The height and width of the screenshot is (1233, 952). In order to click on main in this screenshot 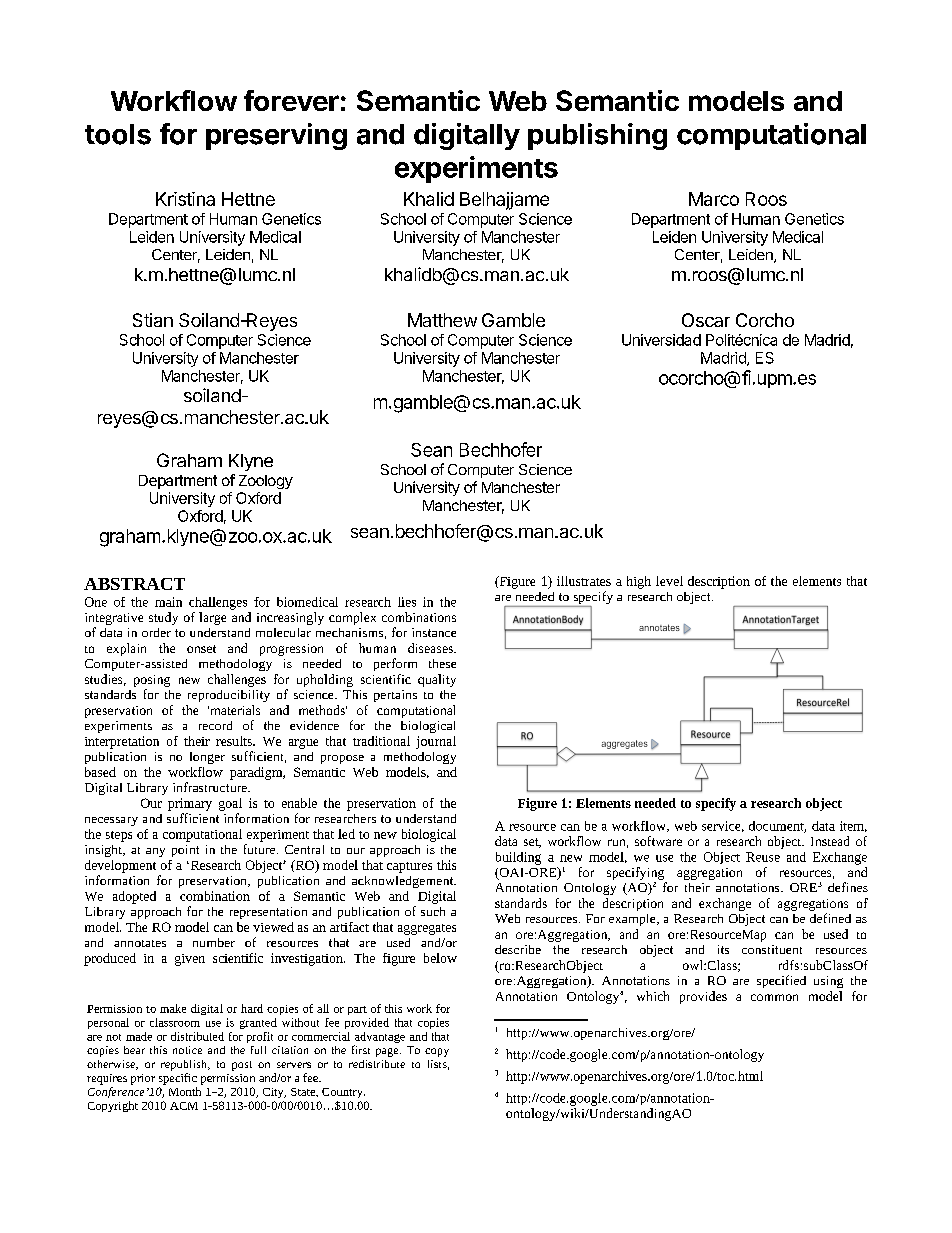, I will do `click(168, 602)`.
